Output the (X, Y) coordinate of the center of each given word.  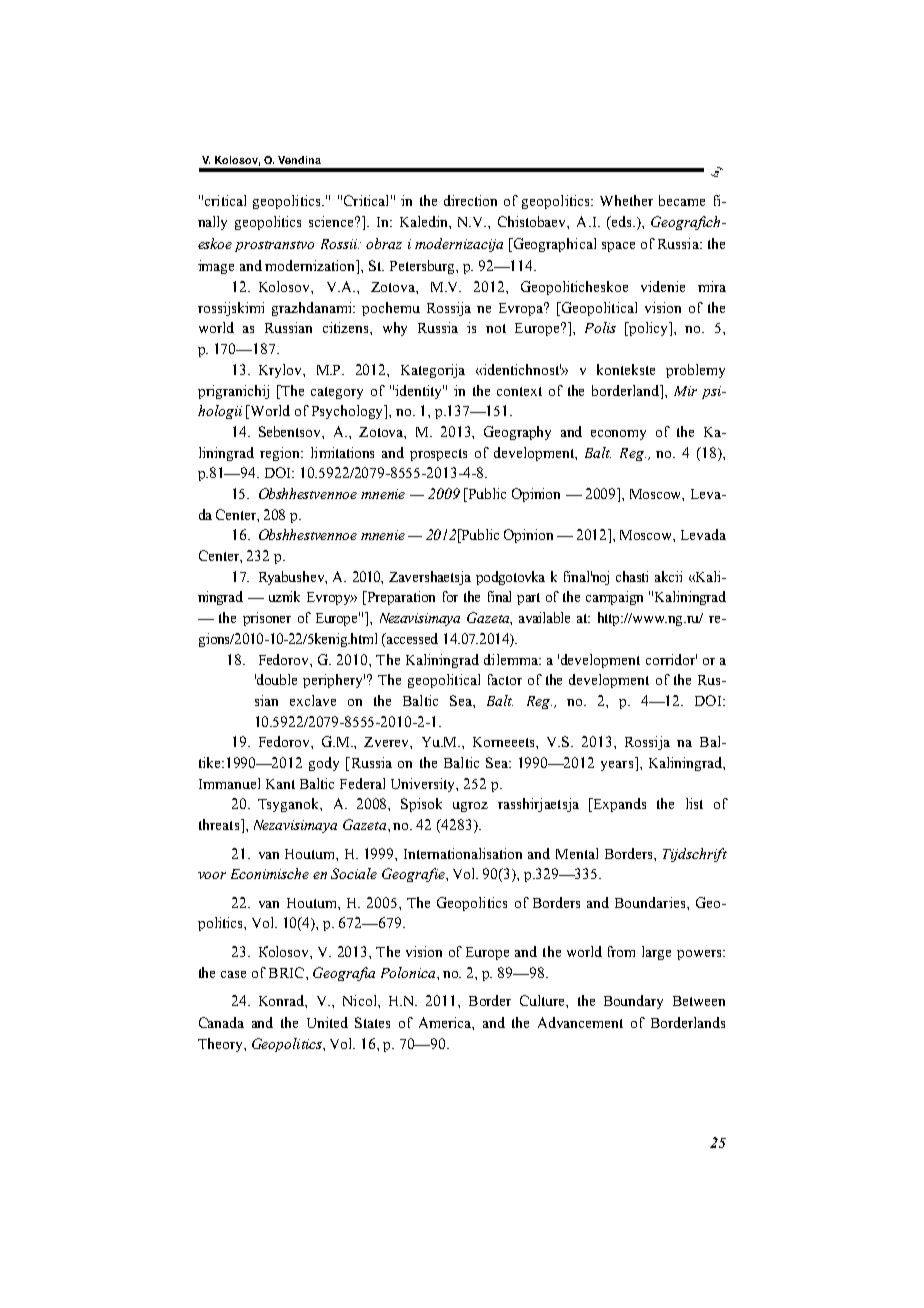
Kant (280, 784)
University (424, 785)
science (333, 221)
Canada (221, 1022)
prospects (438, 455)
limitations (342, 452)
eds (621, 223)
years (617, 766)
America (446, 1023)
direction (470, 200)
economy (618, 435)
